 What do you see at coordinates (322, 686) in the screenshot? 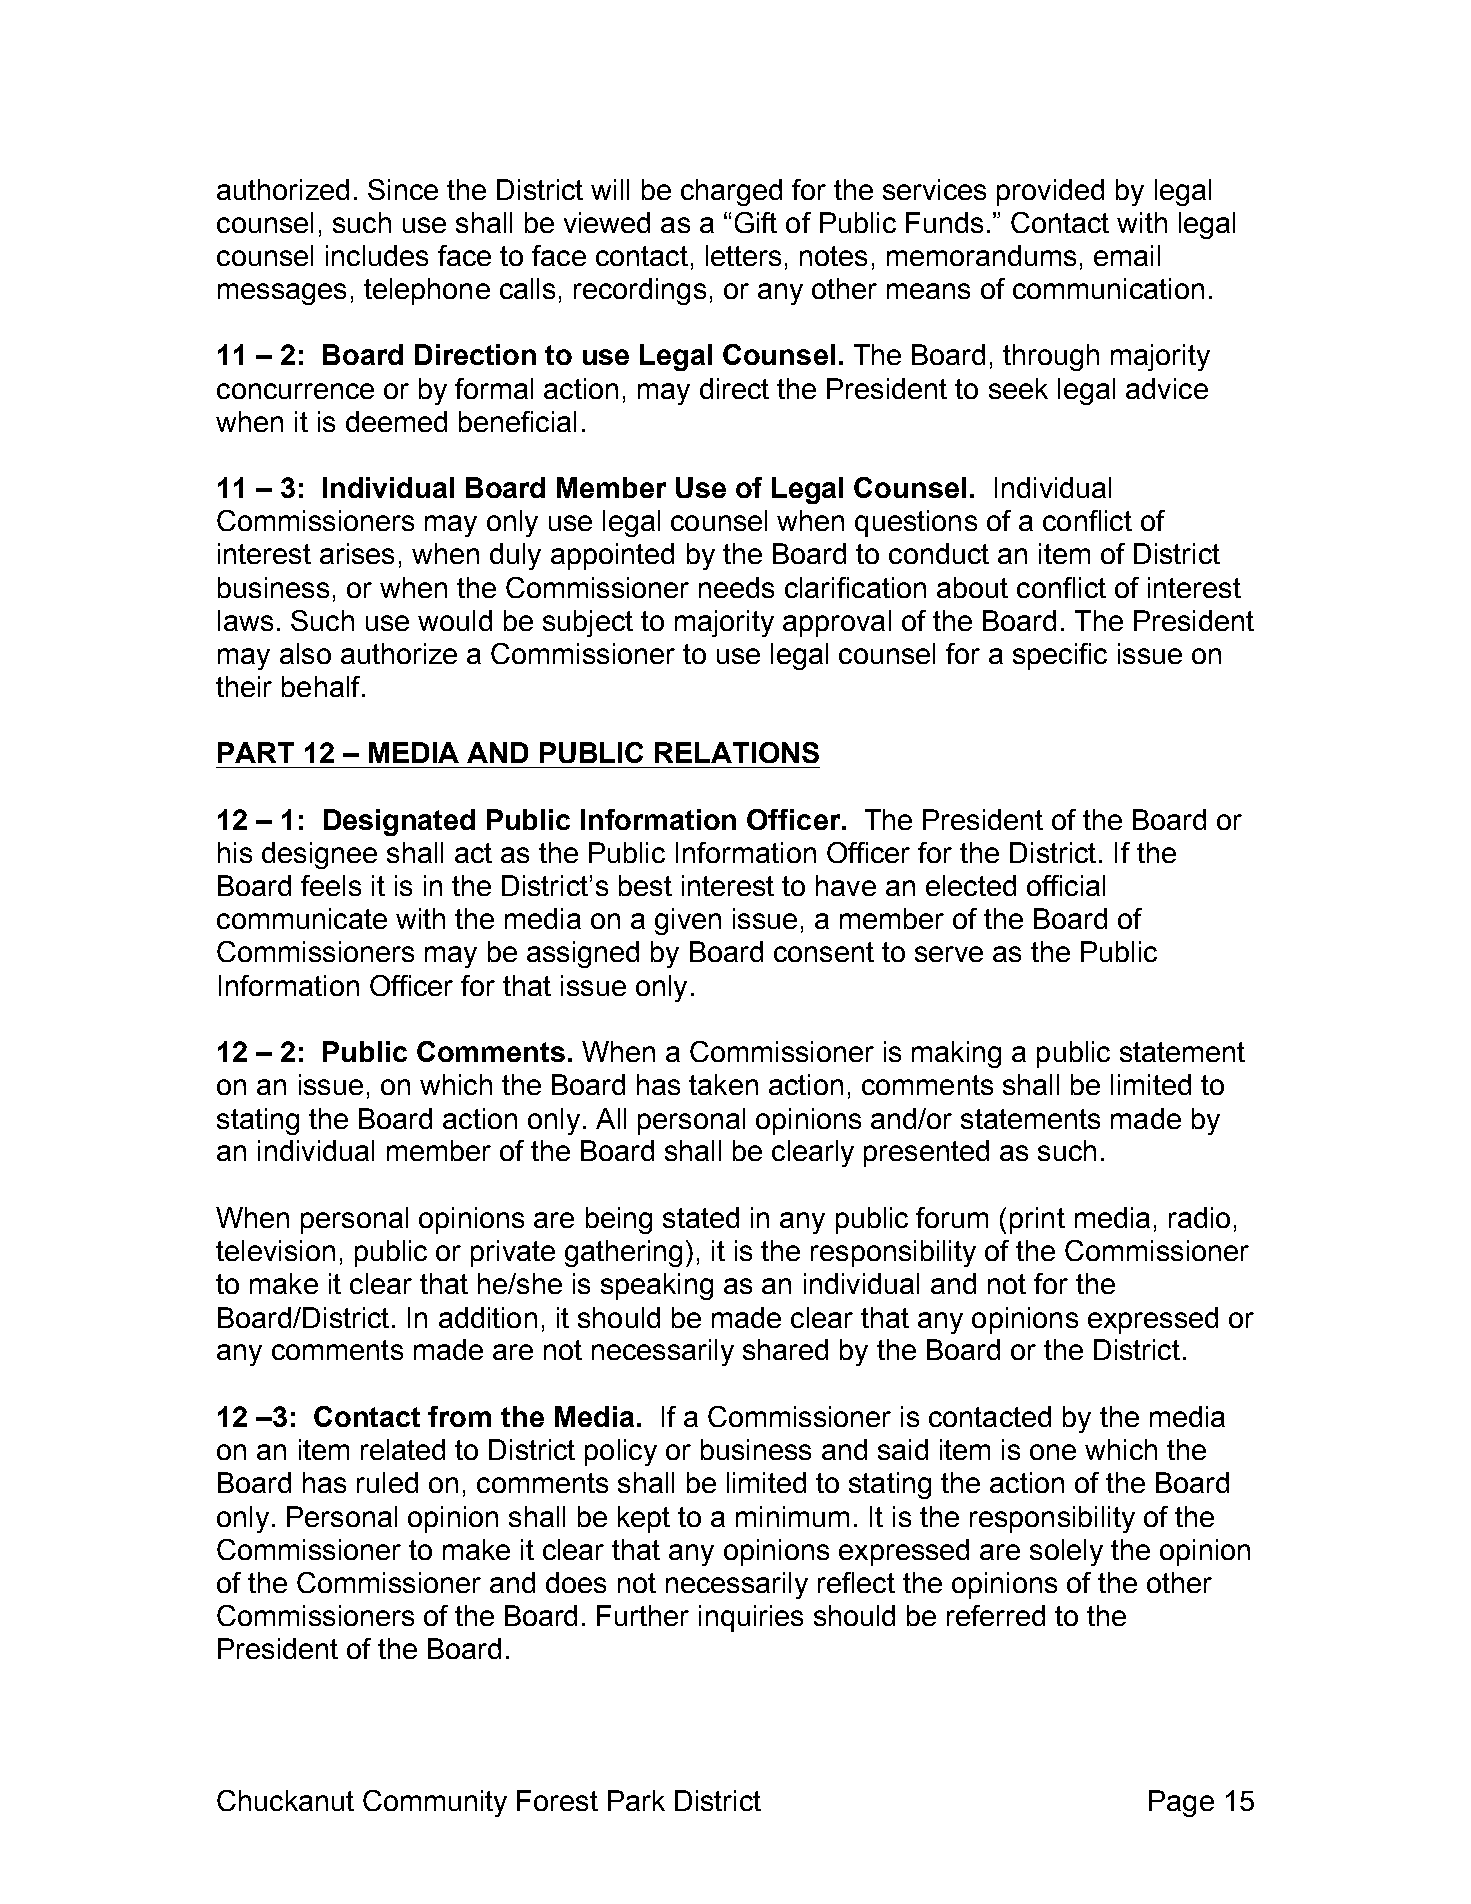
I see `behalf` at bounding box center [322, 686].
